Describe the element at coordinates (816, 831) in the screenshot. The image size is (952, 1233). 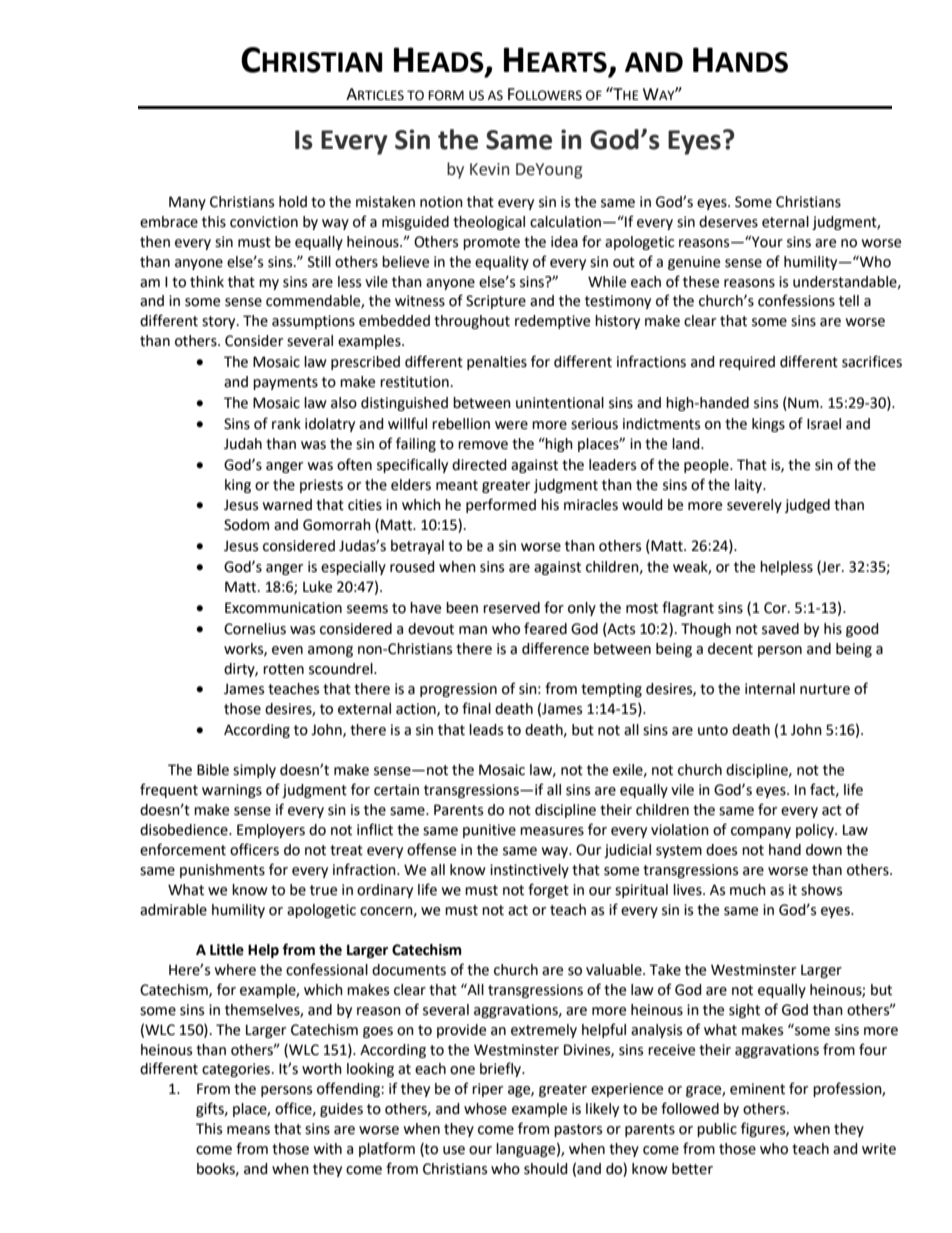
I see `policy` at that location.
